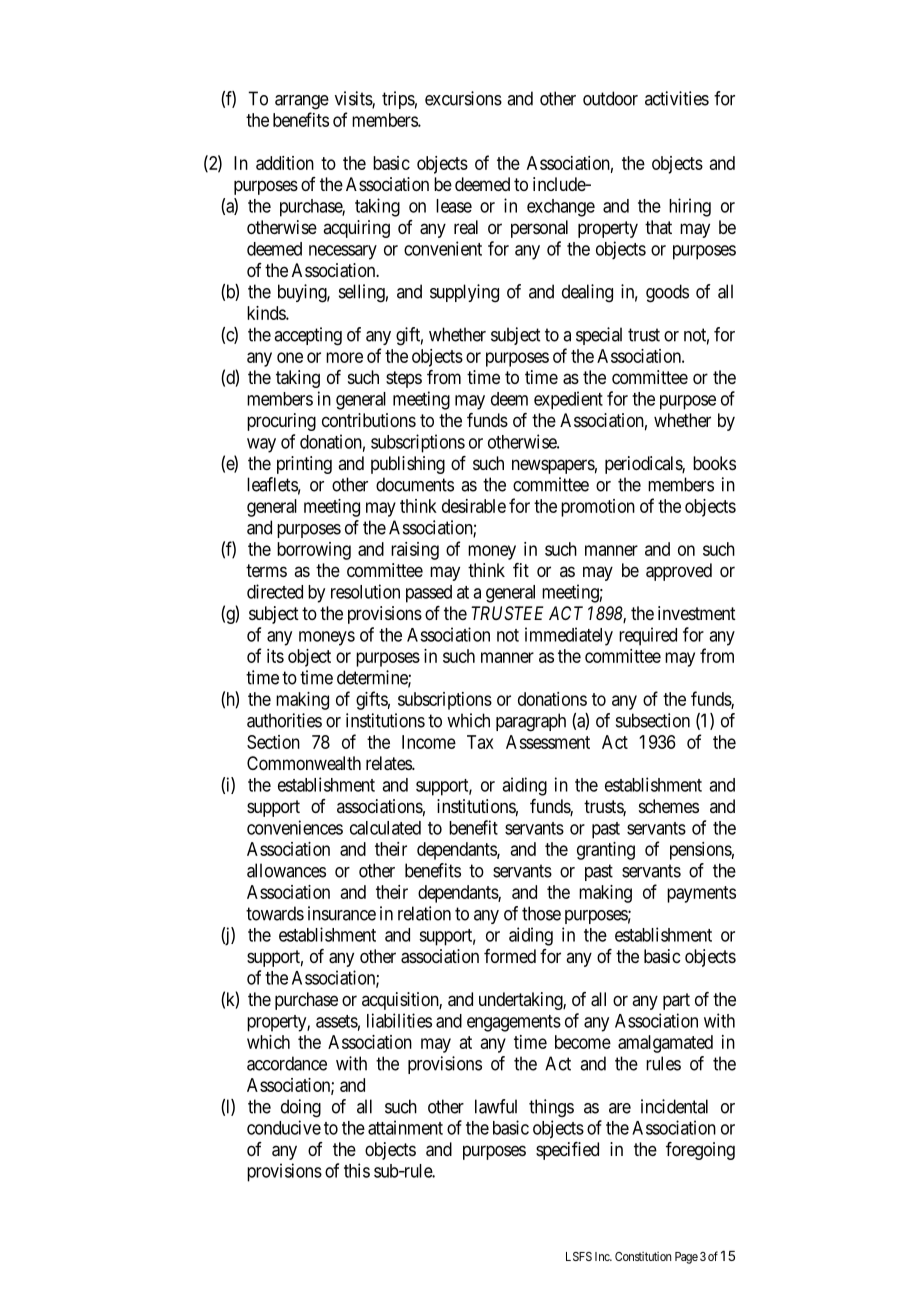 This screenshot has width=924, height=1308. Describe the element at coordinates (514, 1023) in the screenshot. I see `engagements` at that location.
